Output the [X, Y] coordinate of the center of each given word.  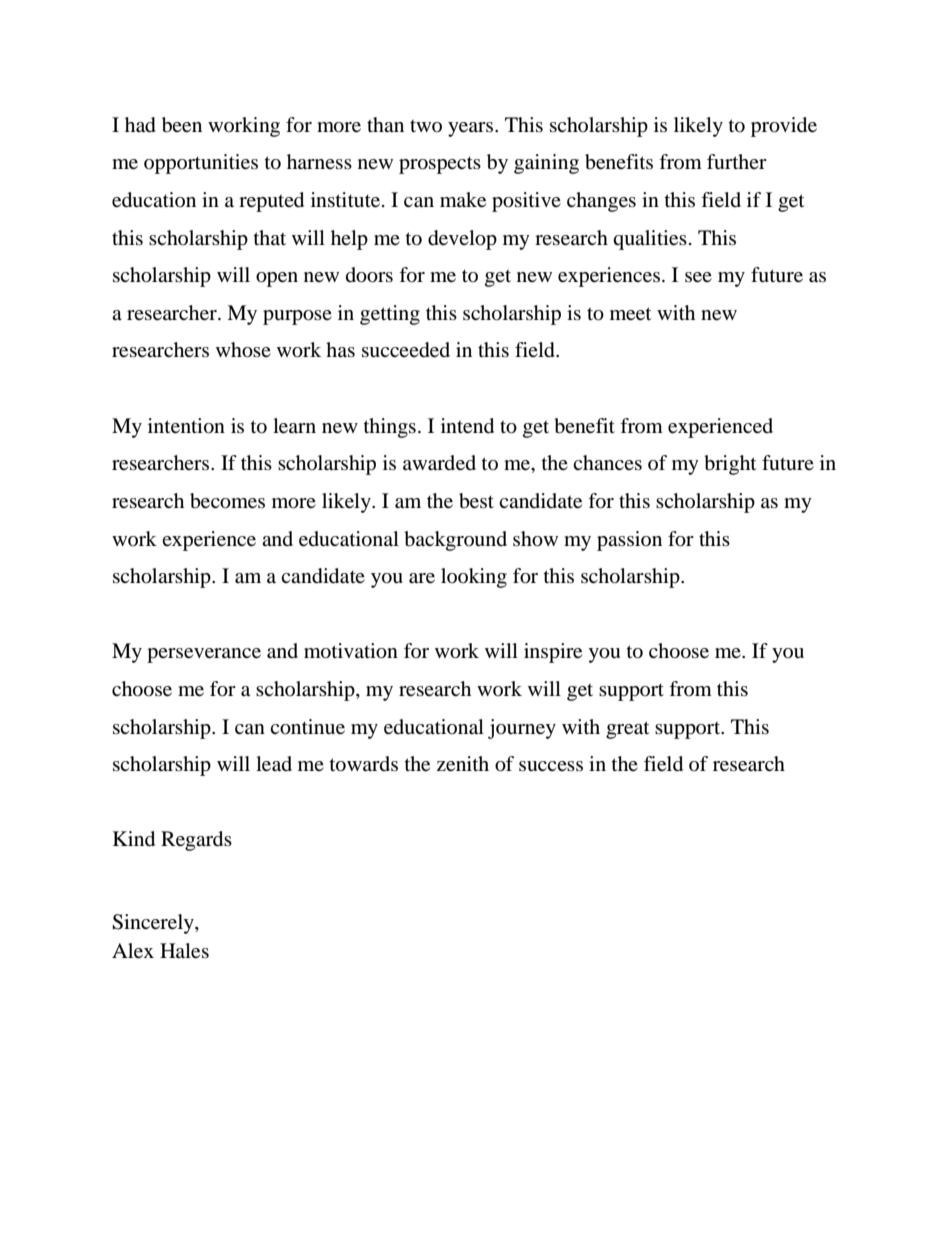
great [627, 730]
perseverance [204, 655]
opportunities [201, 164]
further [737, 161]
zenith [463, 764]
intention [186, 426]
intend [467, 426]
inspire [553, 653]
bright [730, 465]
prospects [440, 165]
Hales [184, 951]
